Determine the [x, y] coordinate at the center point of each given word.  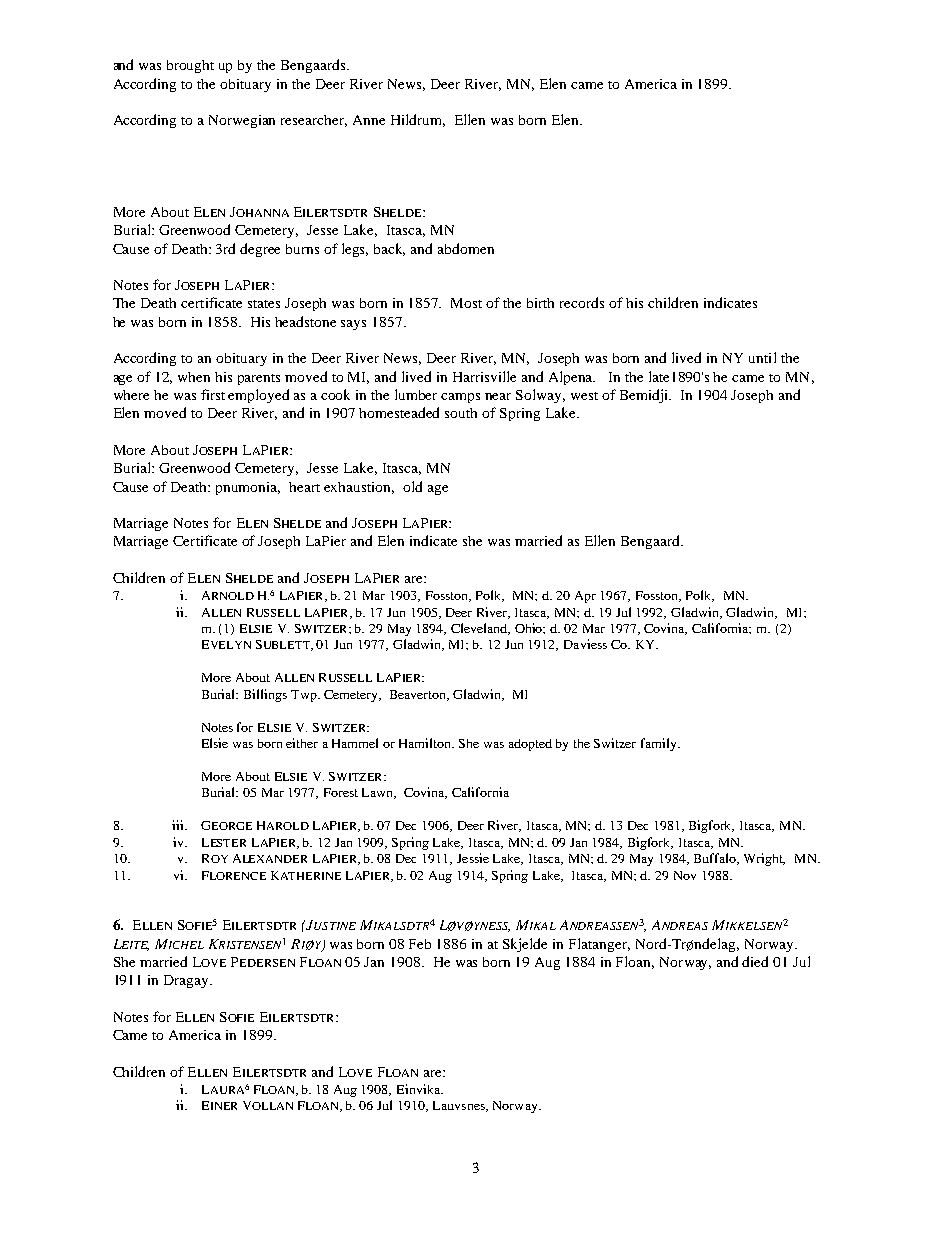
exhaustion [359, 488]
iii [179, 825]
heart [304, 487]
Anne [369, 120]
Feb [420, 944]
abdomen [466, 248]
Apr [585, 597]
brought [190, 66]
